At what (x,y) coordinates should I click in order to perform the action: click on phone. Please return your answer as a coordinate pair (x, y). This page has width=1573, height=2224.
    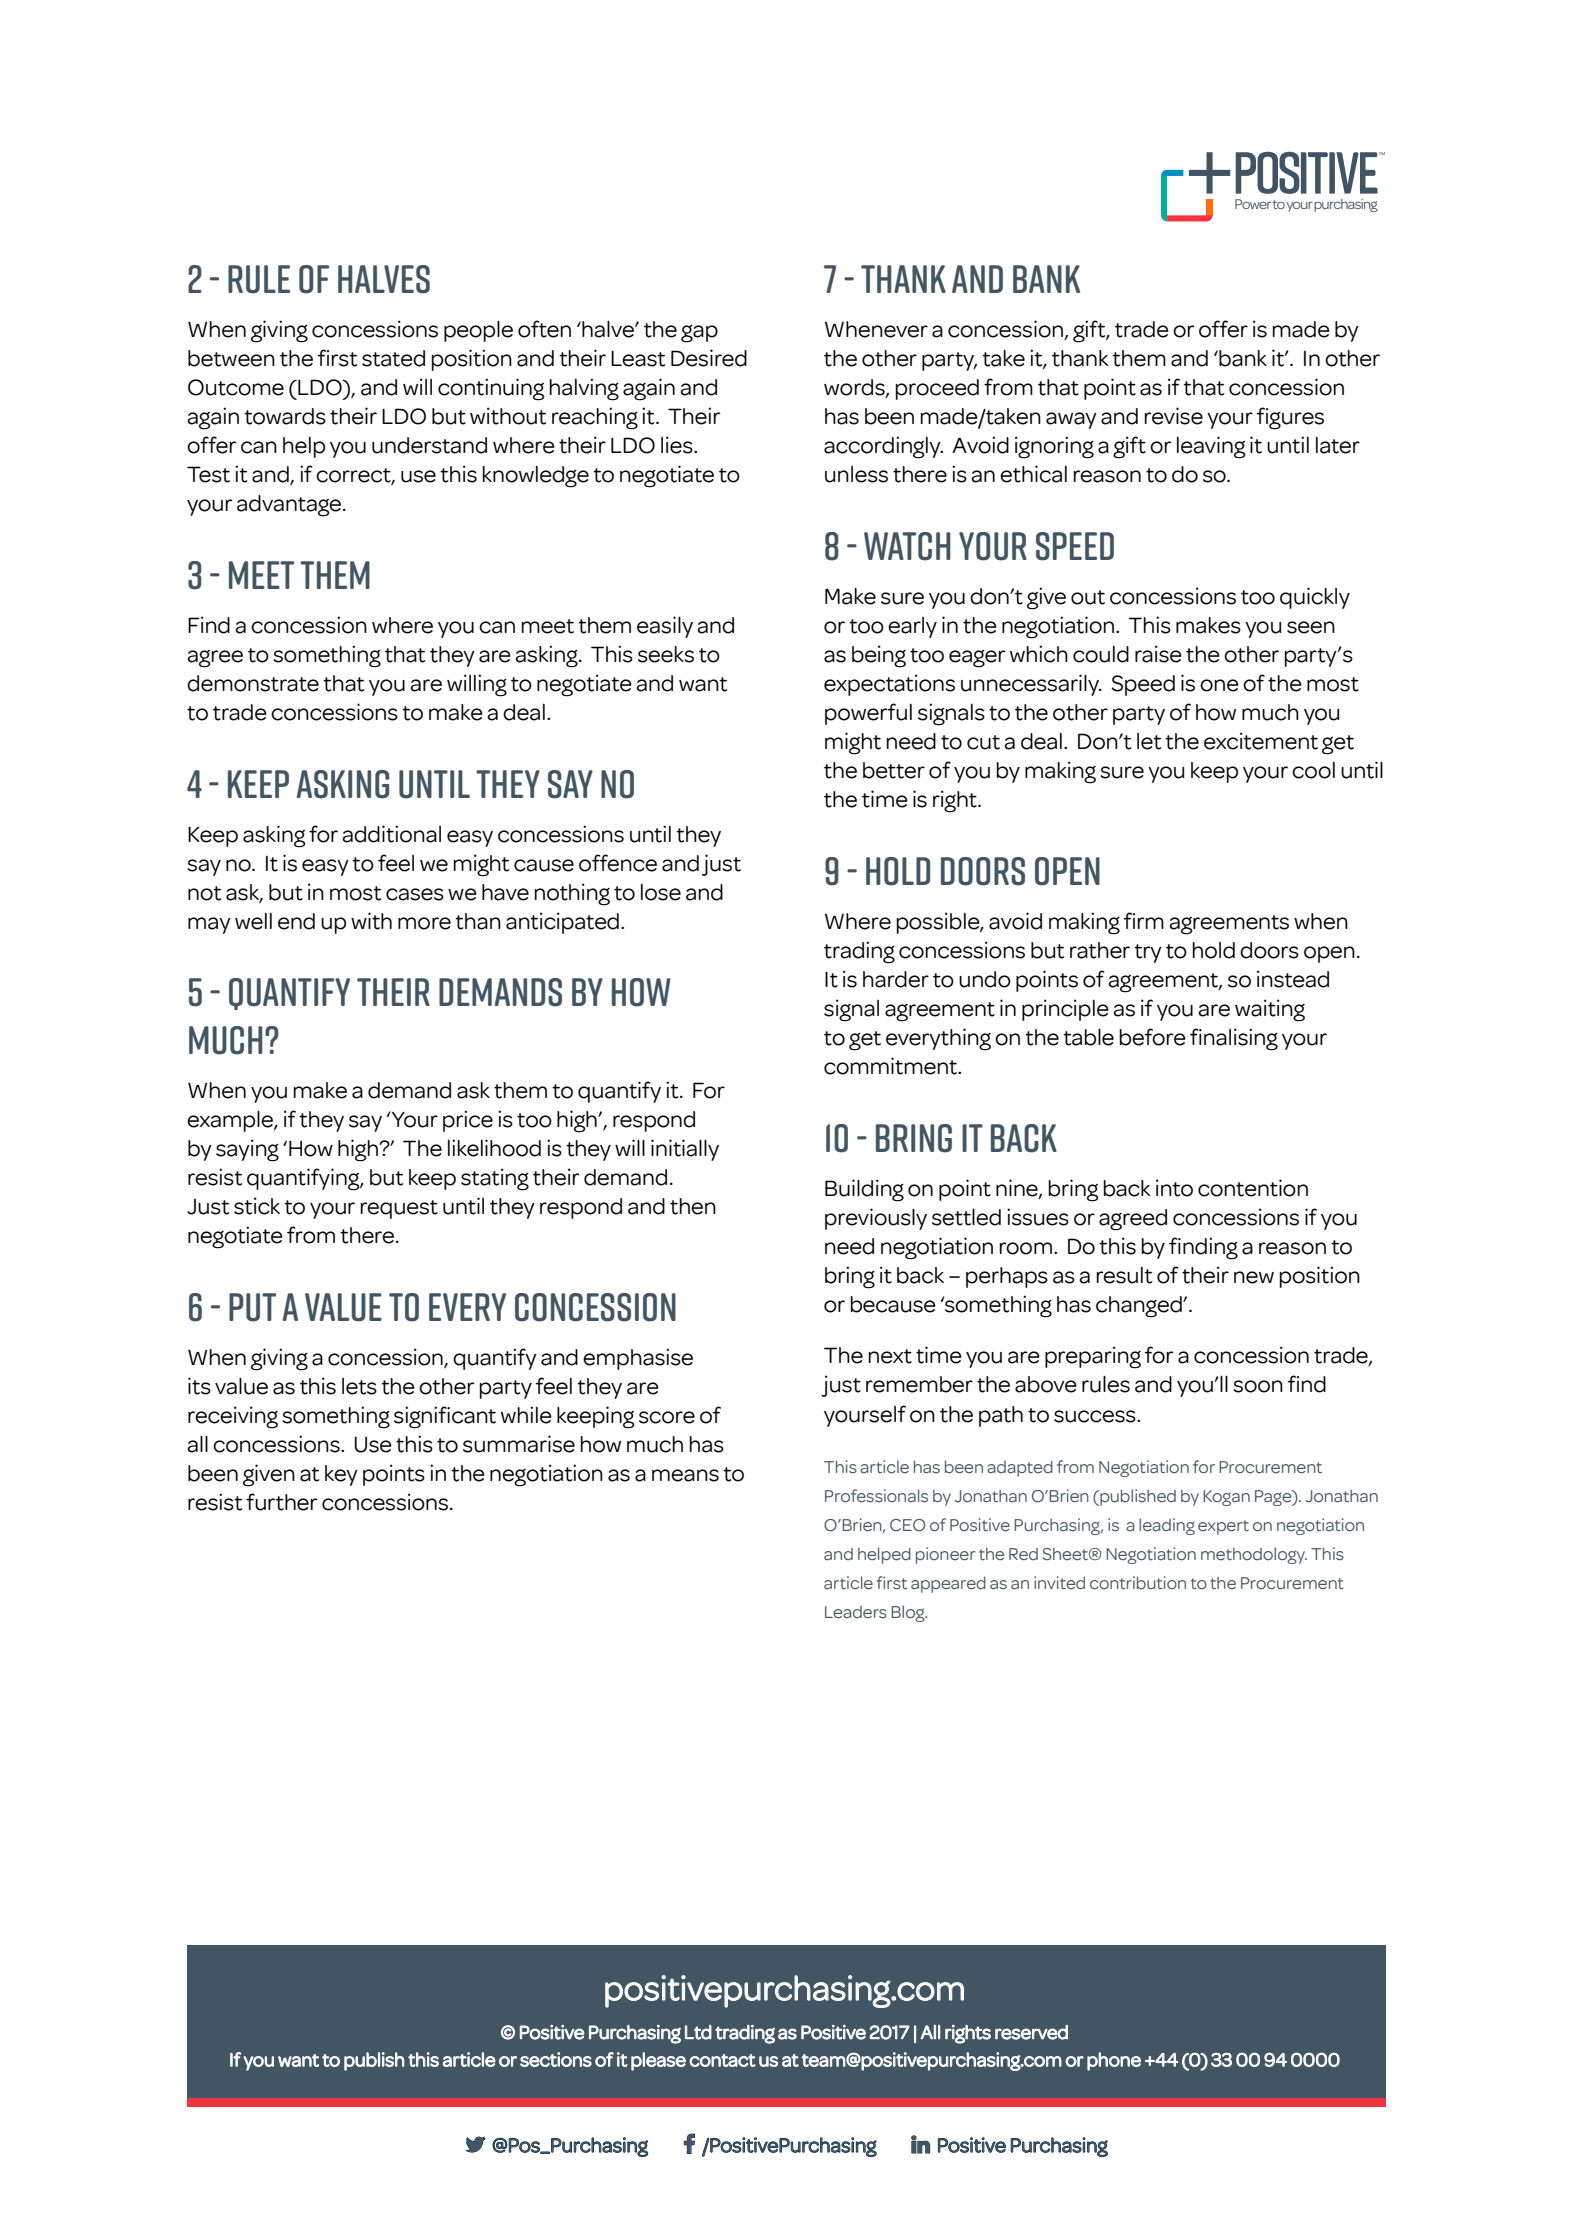
    Looking at the image, I should click on (1114, 2061).
